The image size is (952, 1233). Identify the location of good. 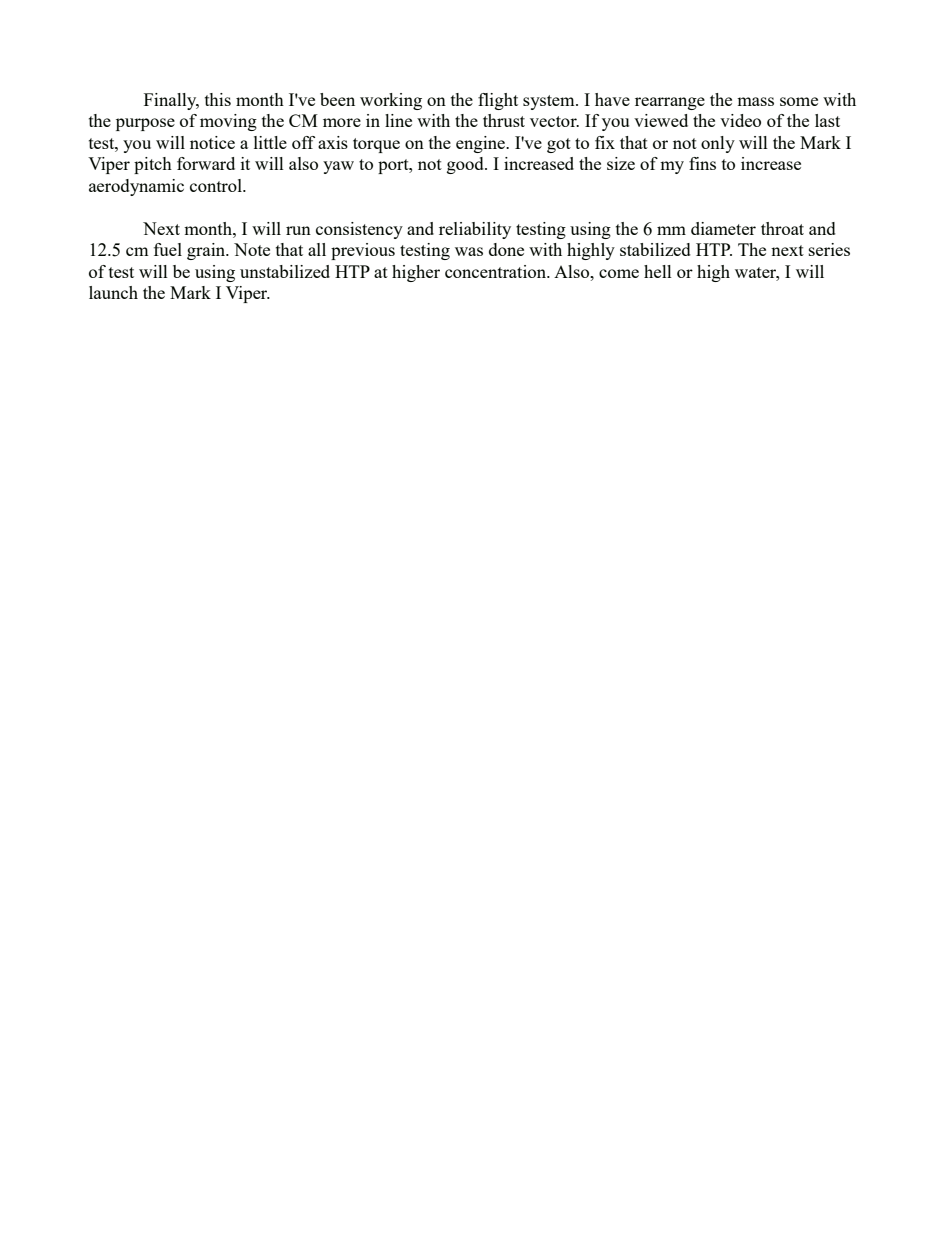
(466, 165).
